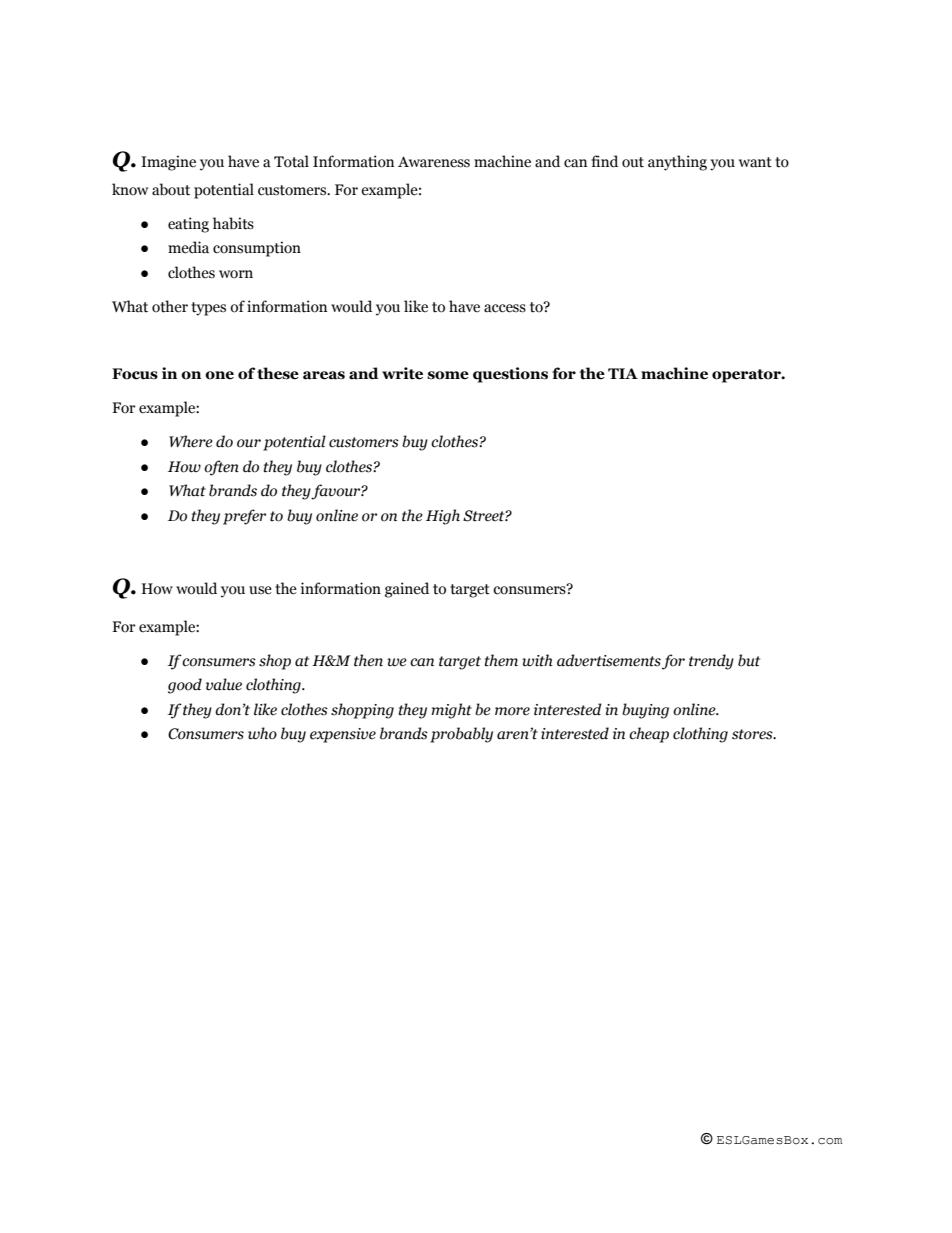  What do you see at coordinates (407, 590) in the document?
I see `gained` at bounding box center [407, 590].
